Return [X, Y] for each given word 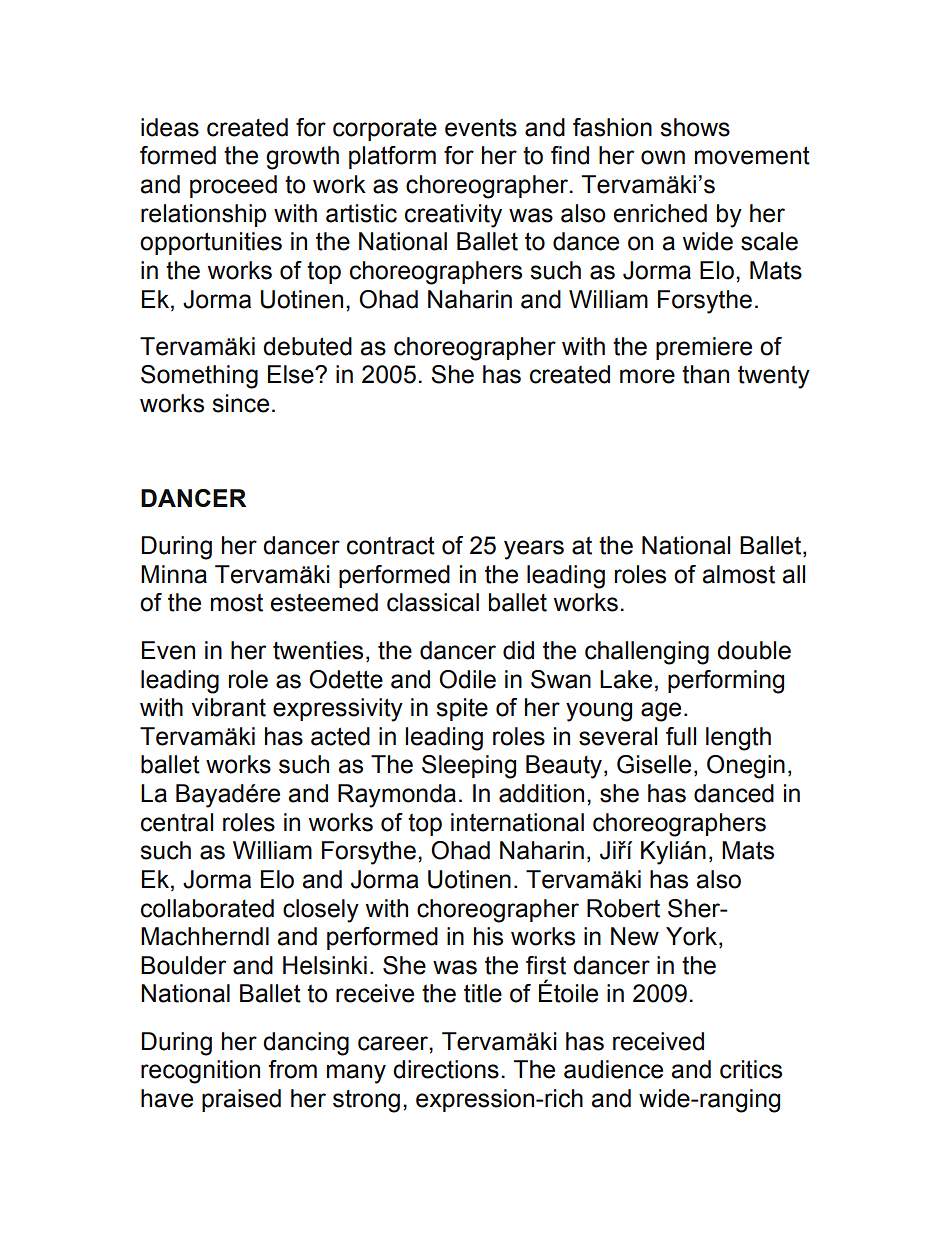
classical [433, 602]
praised [241, 1100]
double [754, 650]
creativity [453, 216]
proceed [233, 186]
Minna [174, 574]
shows [695, 127]
